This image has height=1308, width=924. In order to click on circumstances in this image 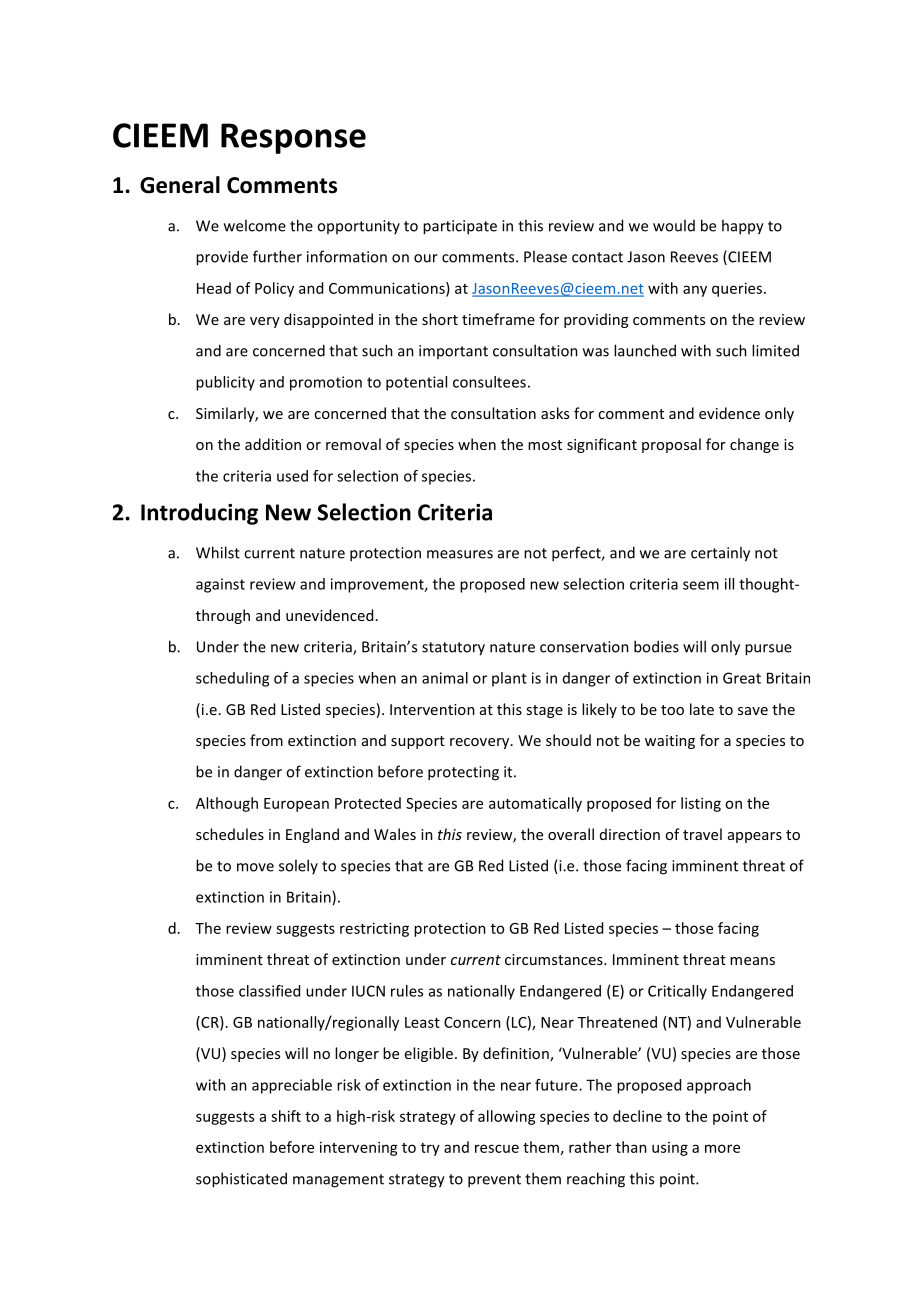, I will do `click(555, 959)`.
